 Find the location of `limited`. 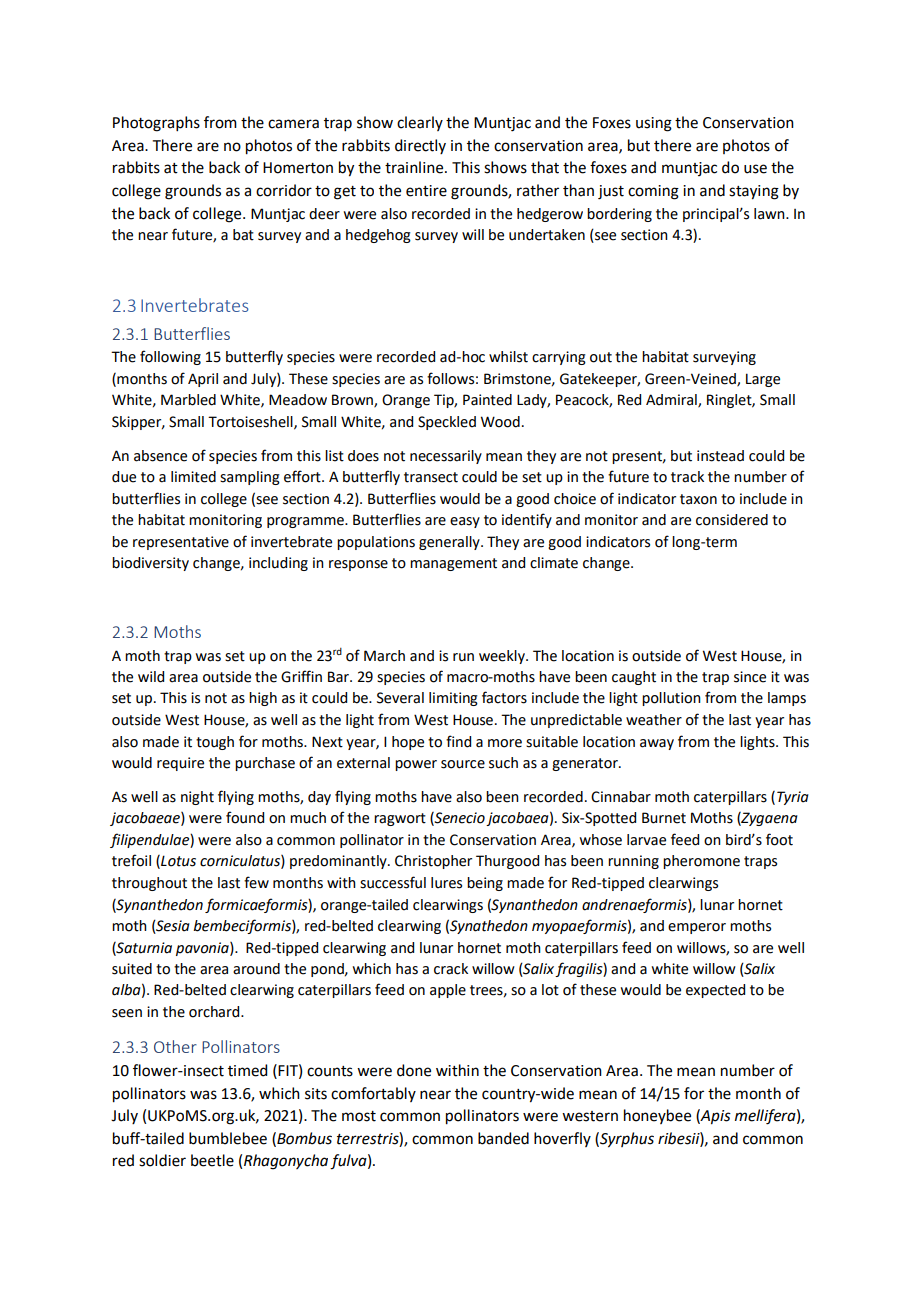

limited is located at coordinates (193, 477).
